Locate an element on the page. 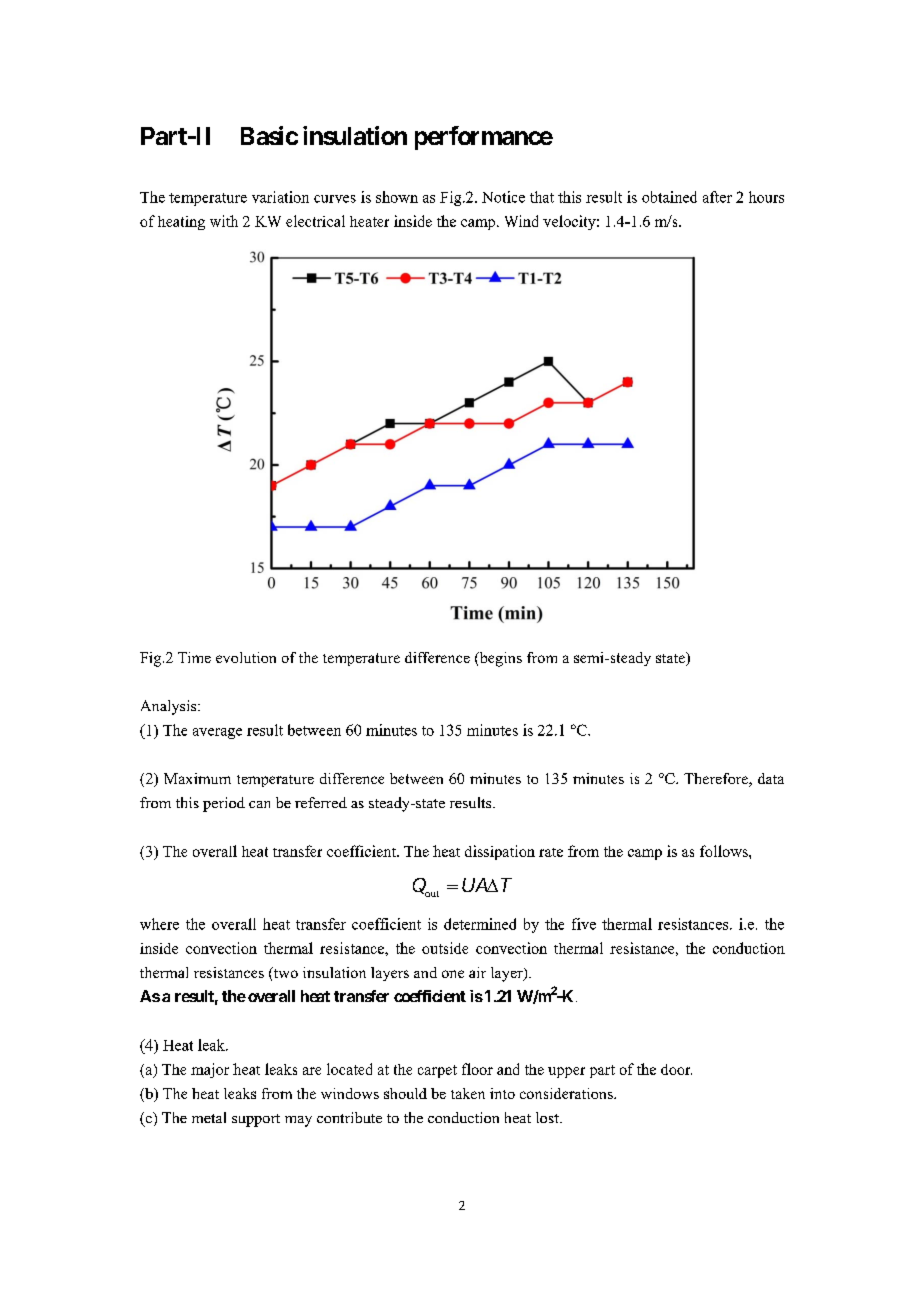 Image resolution: width=924 pixels, height=1308 pixels. taken is located at coordinates (468, 1093).
